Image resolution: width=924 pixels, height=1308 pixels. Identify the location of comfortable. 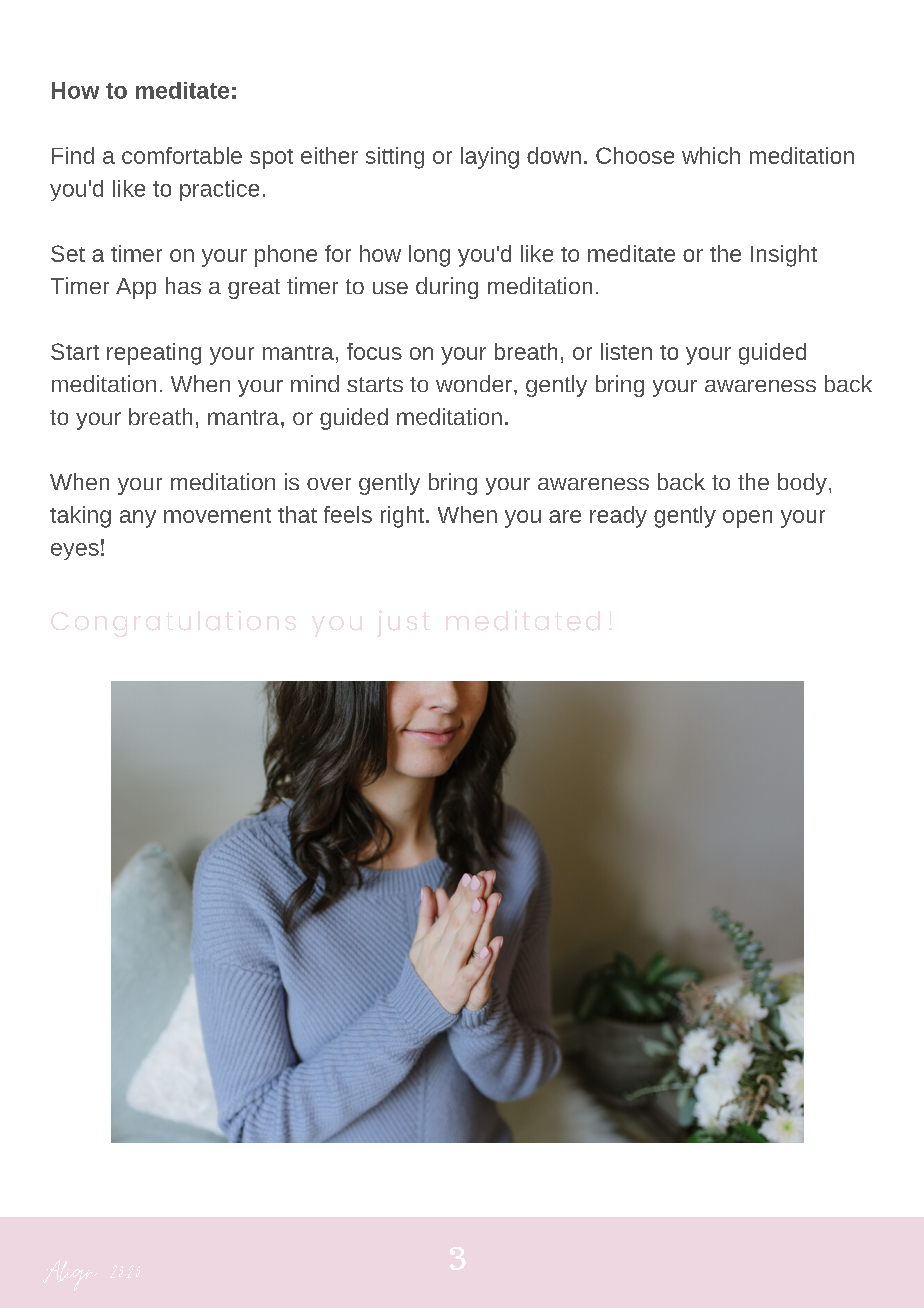
(182, 155).
